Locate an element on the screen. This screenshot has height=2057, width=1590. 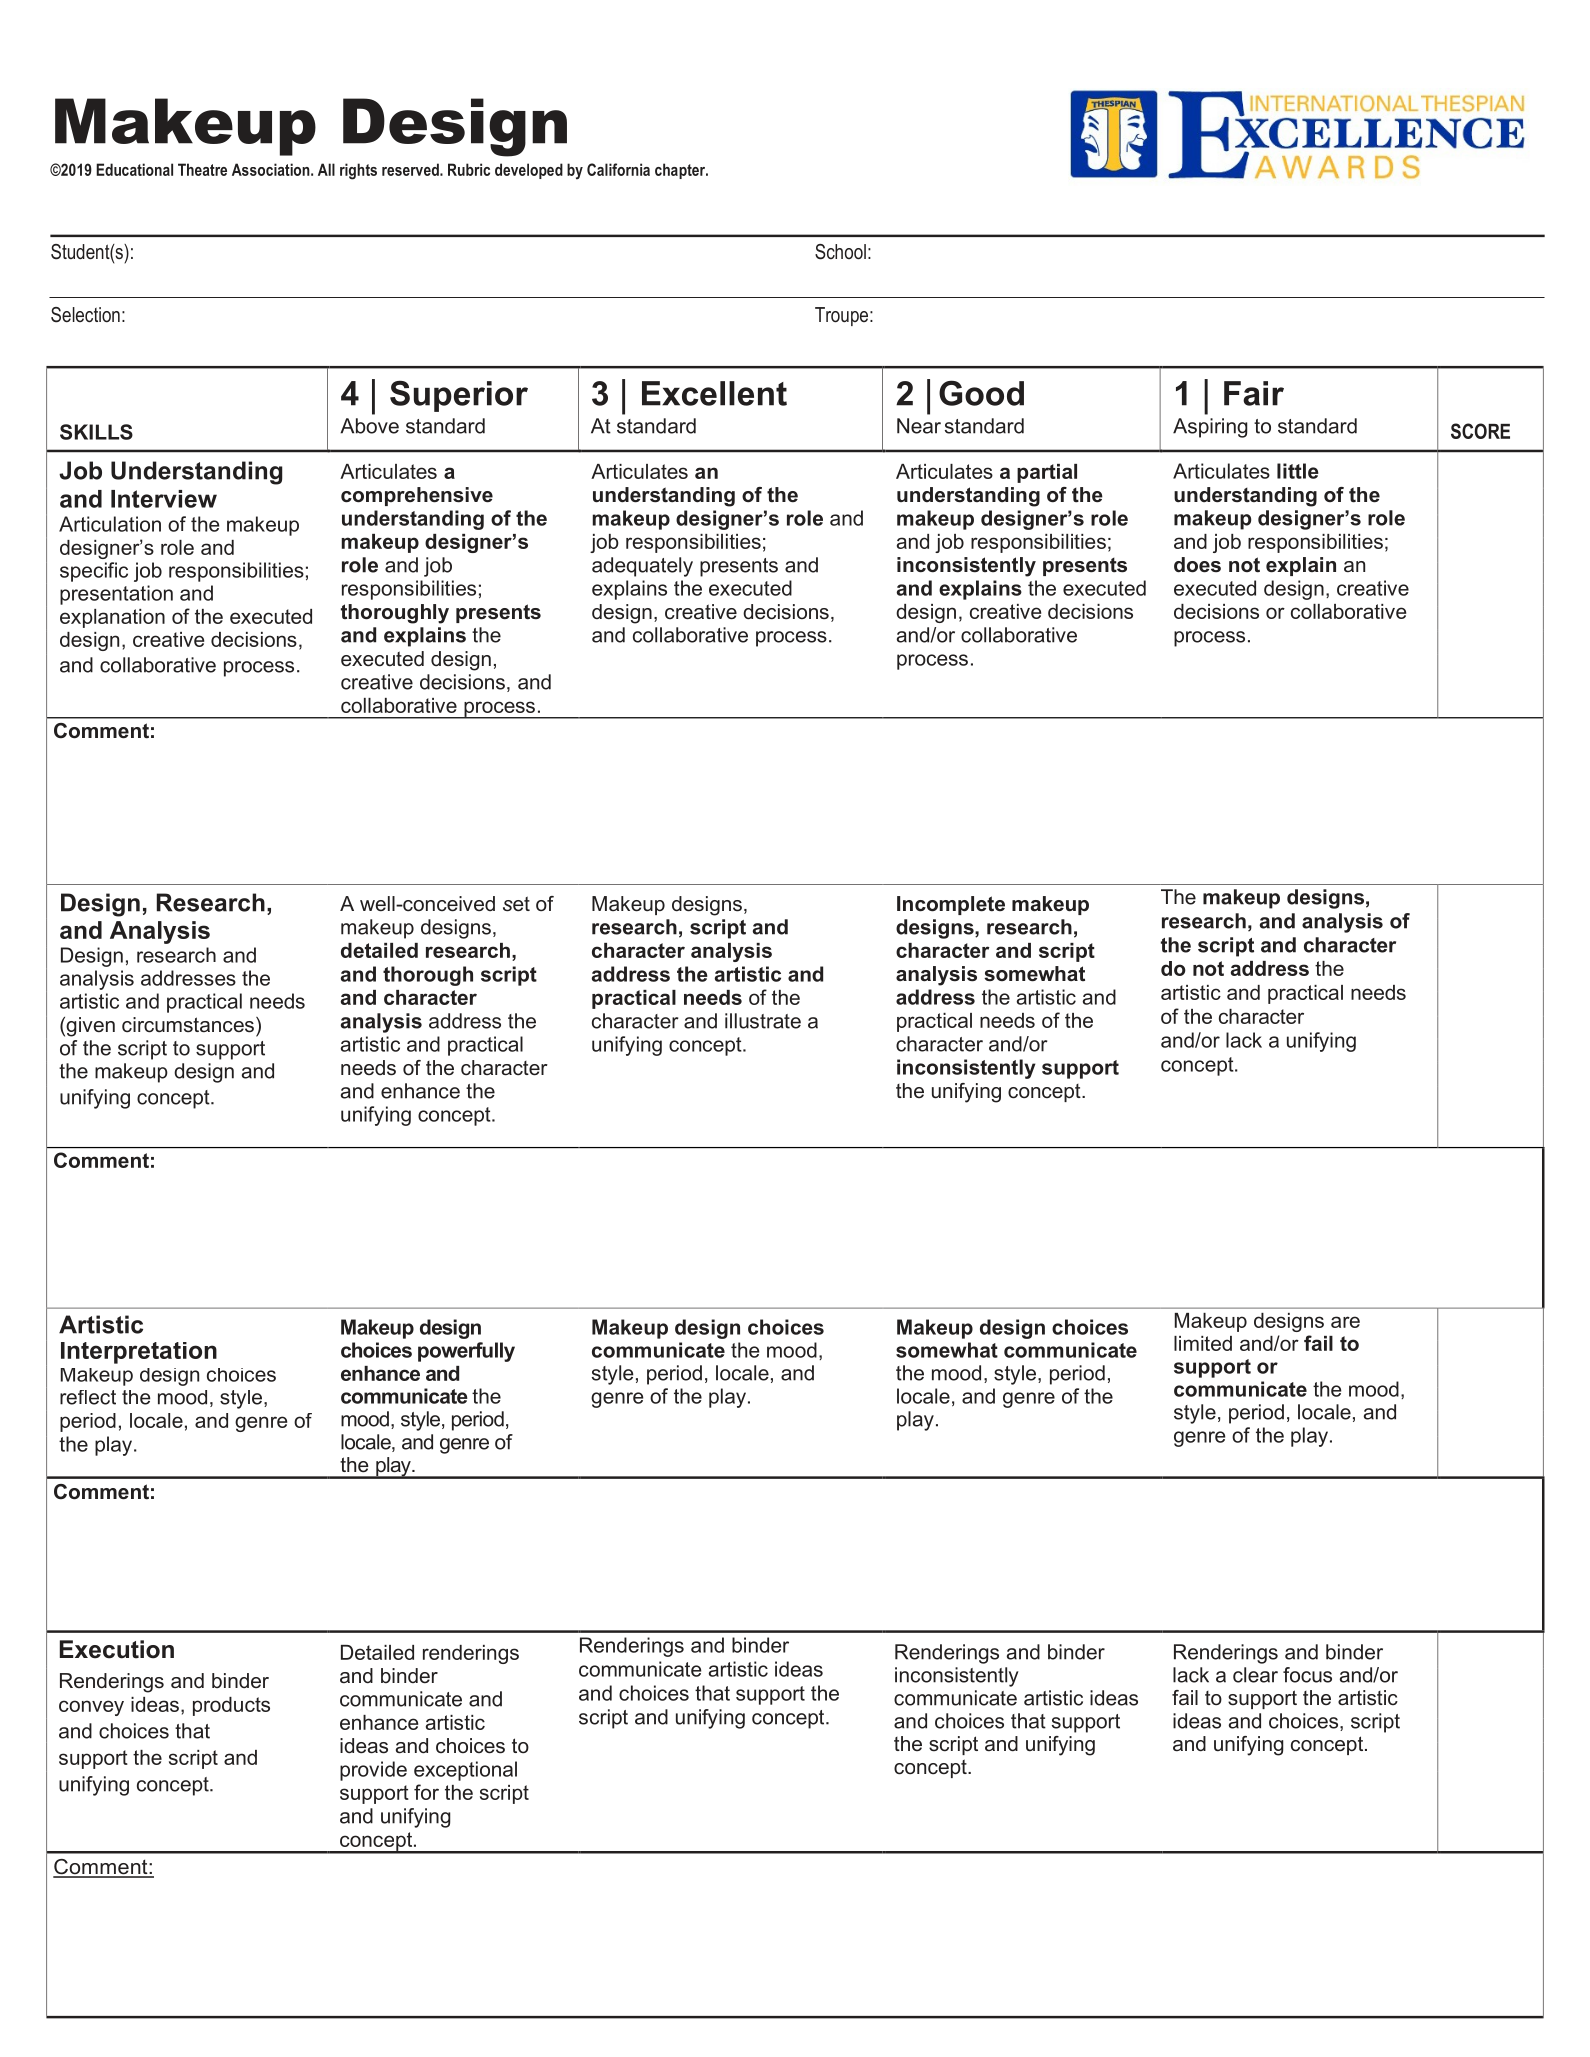
Fair is located at coordinates (1254, 393).
